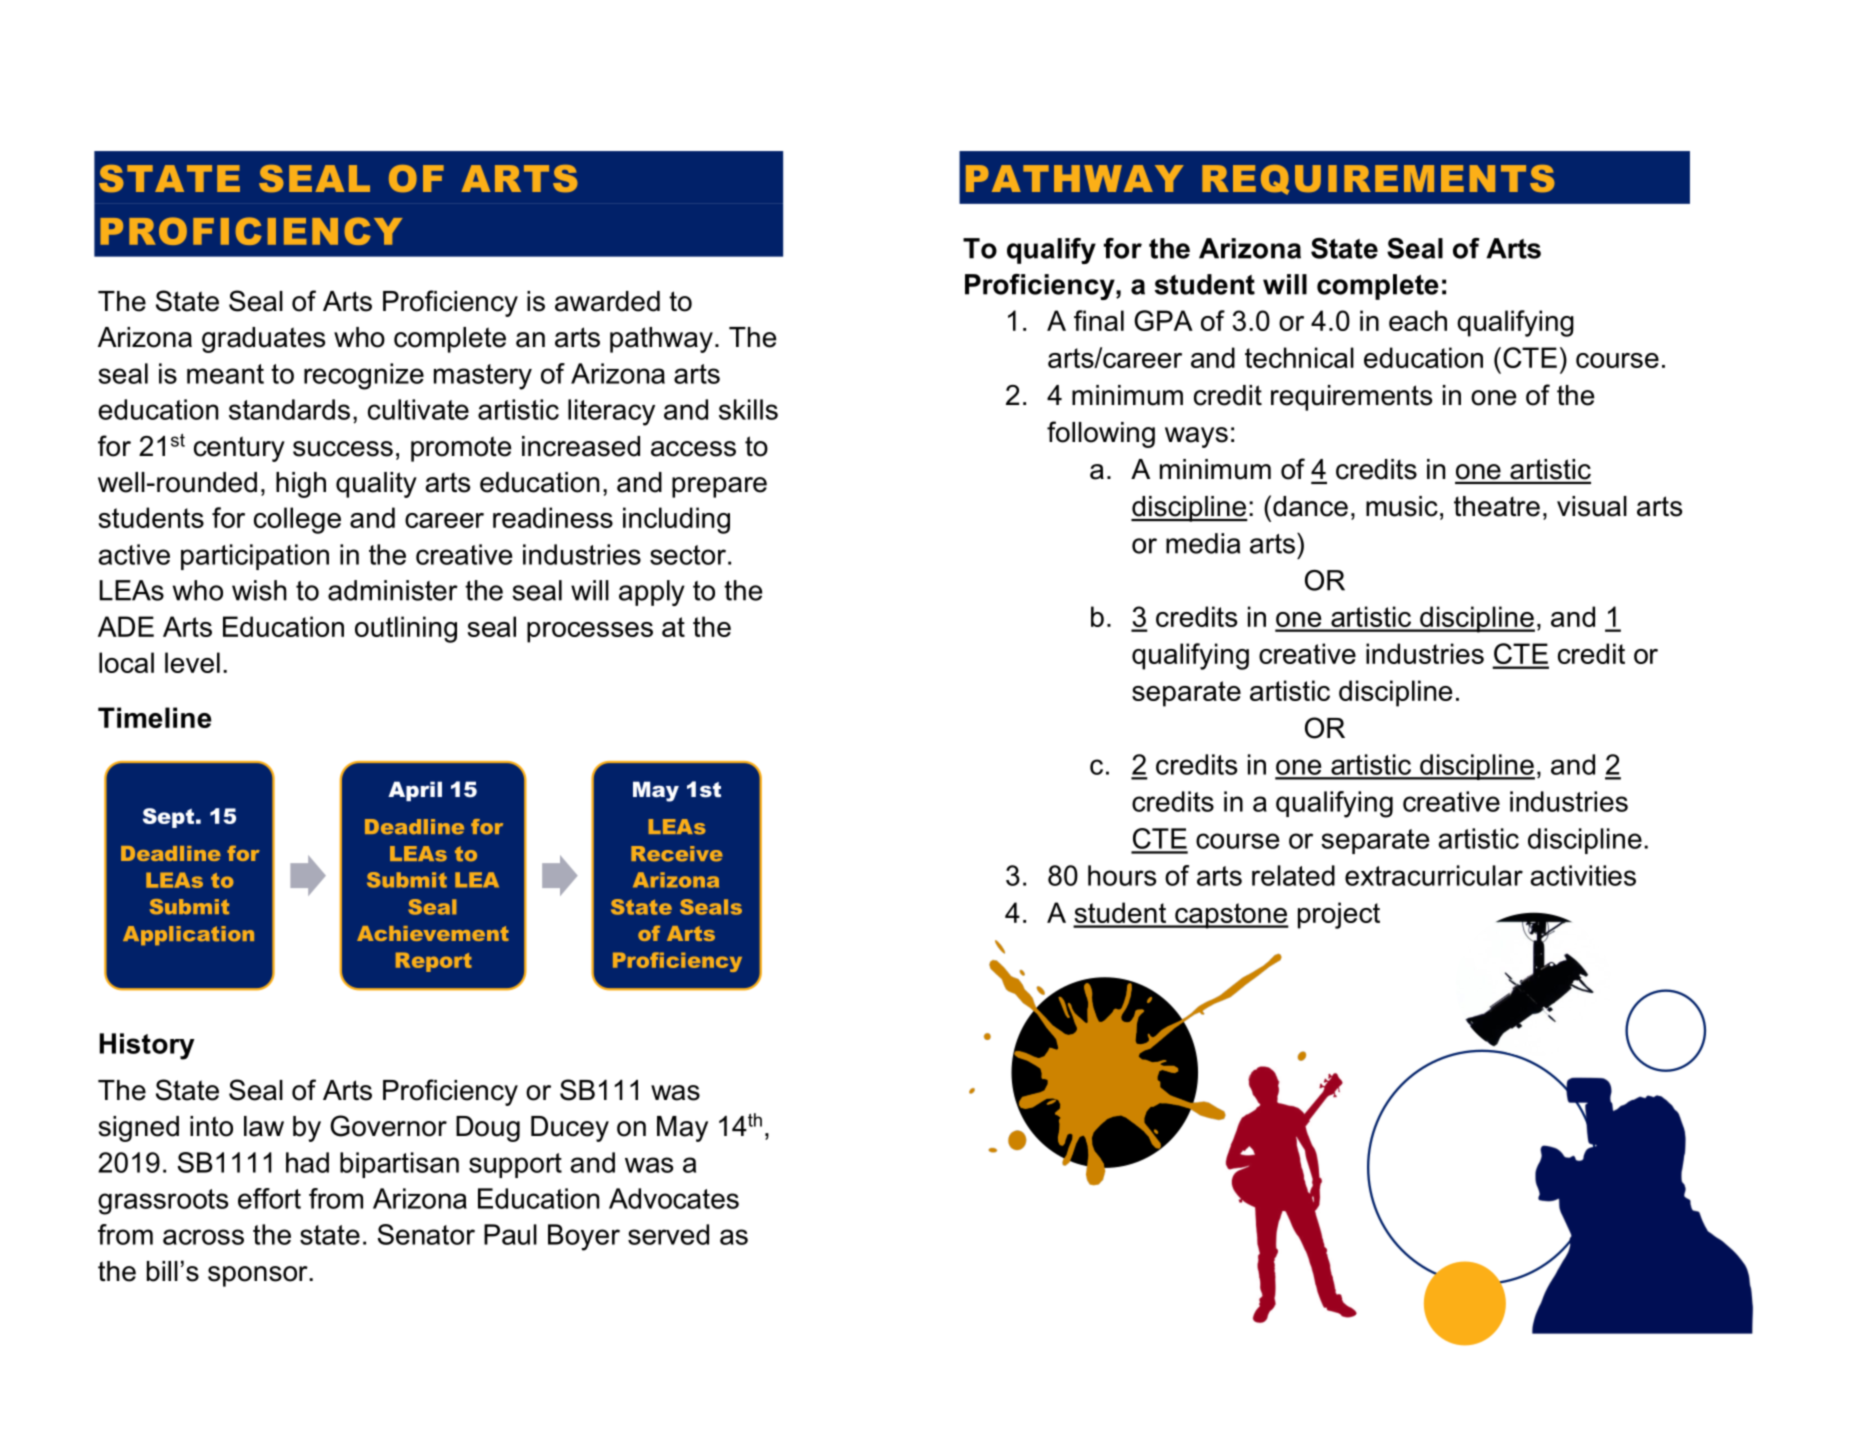 The width and height of the page is (1854, 1432). What do you see at coordinates (1418, 320) in the page?
I see `each` at bounding box center [1418, 320].
